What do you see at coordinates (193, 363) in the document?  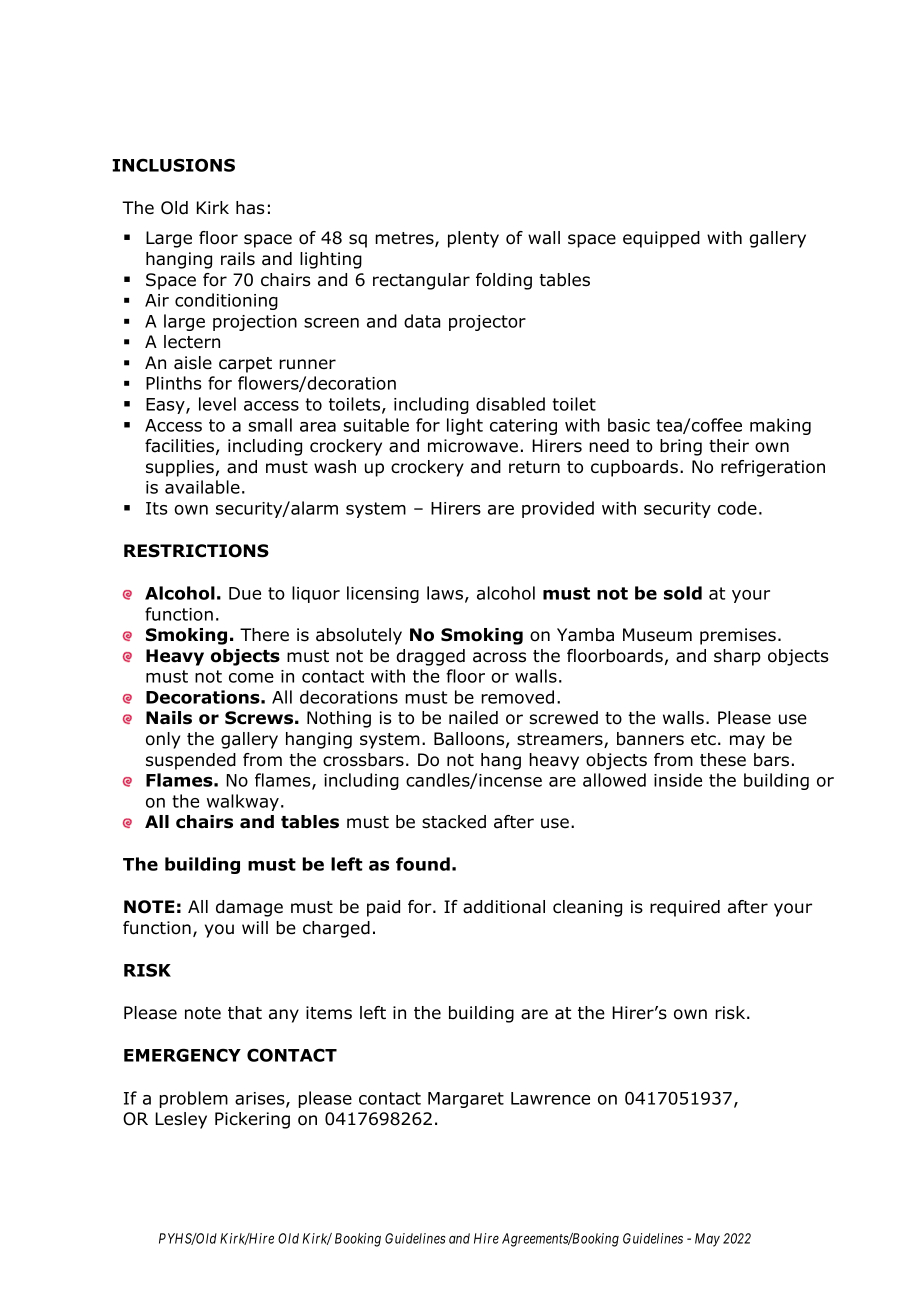 I see `aisle` at bounding box center [193, 363].
